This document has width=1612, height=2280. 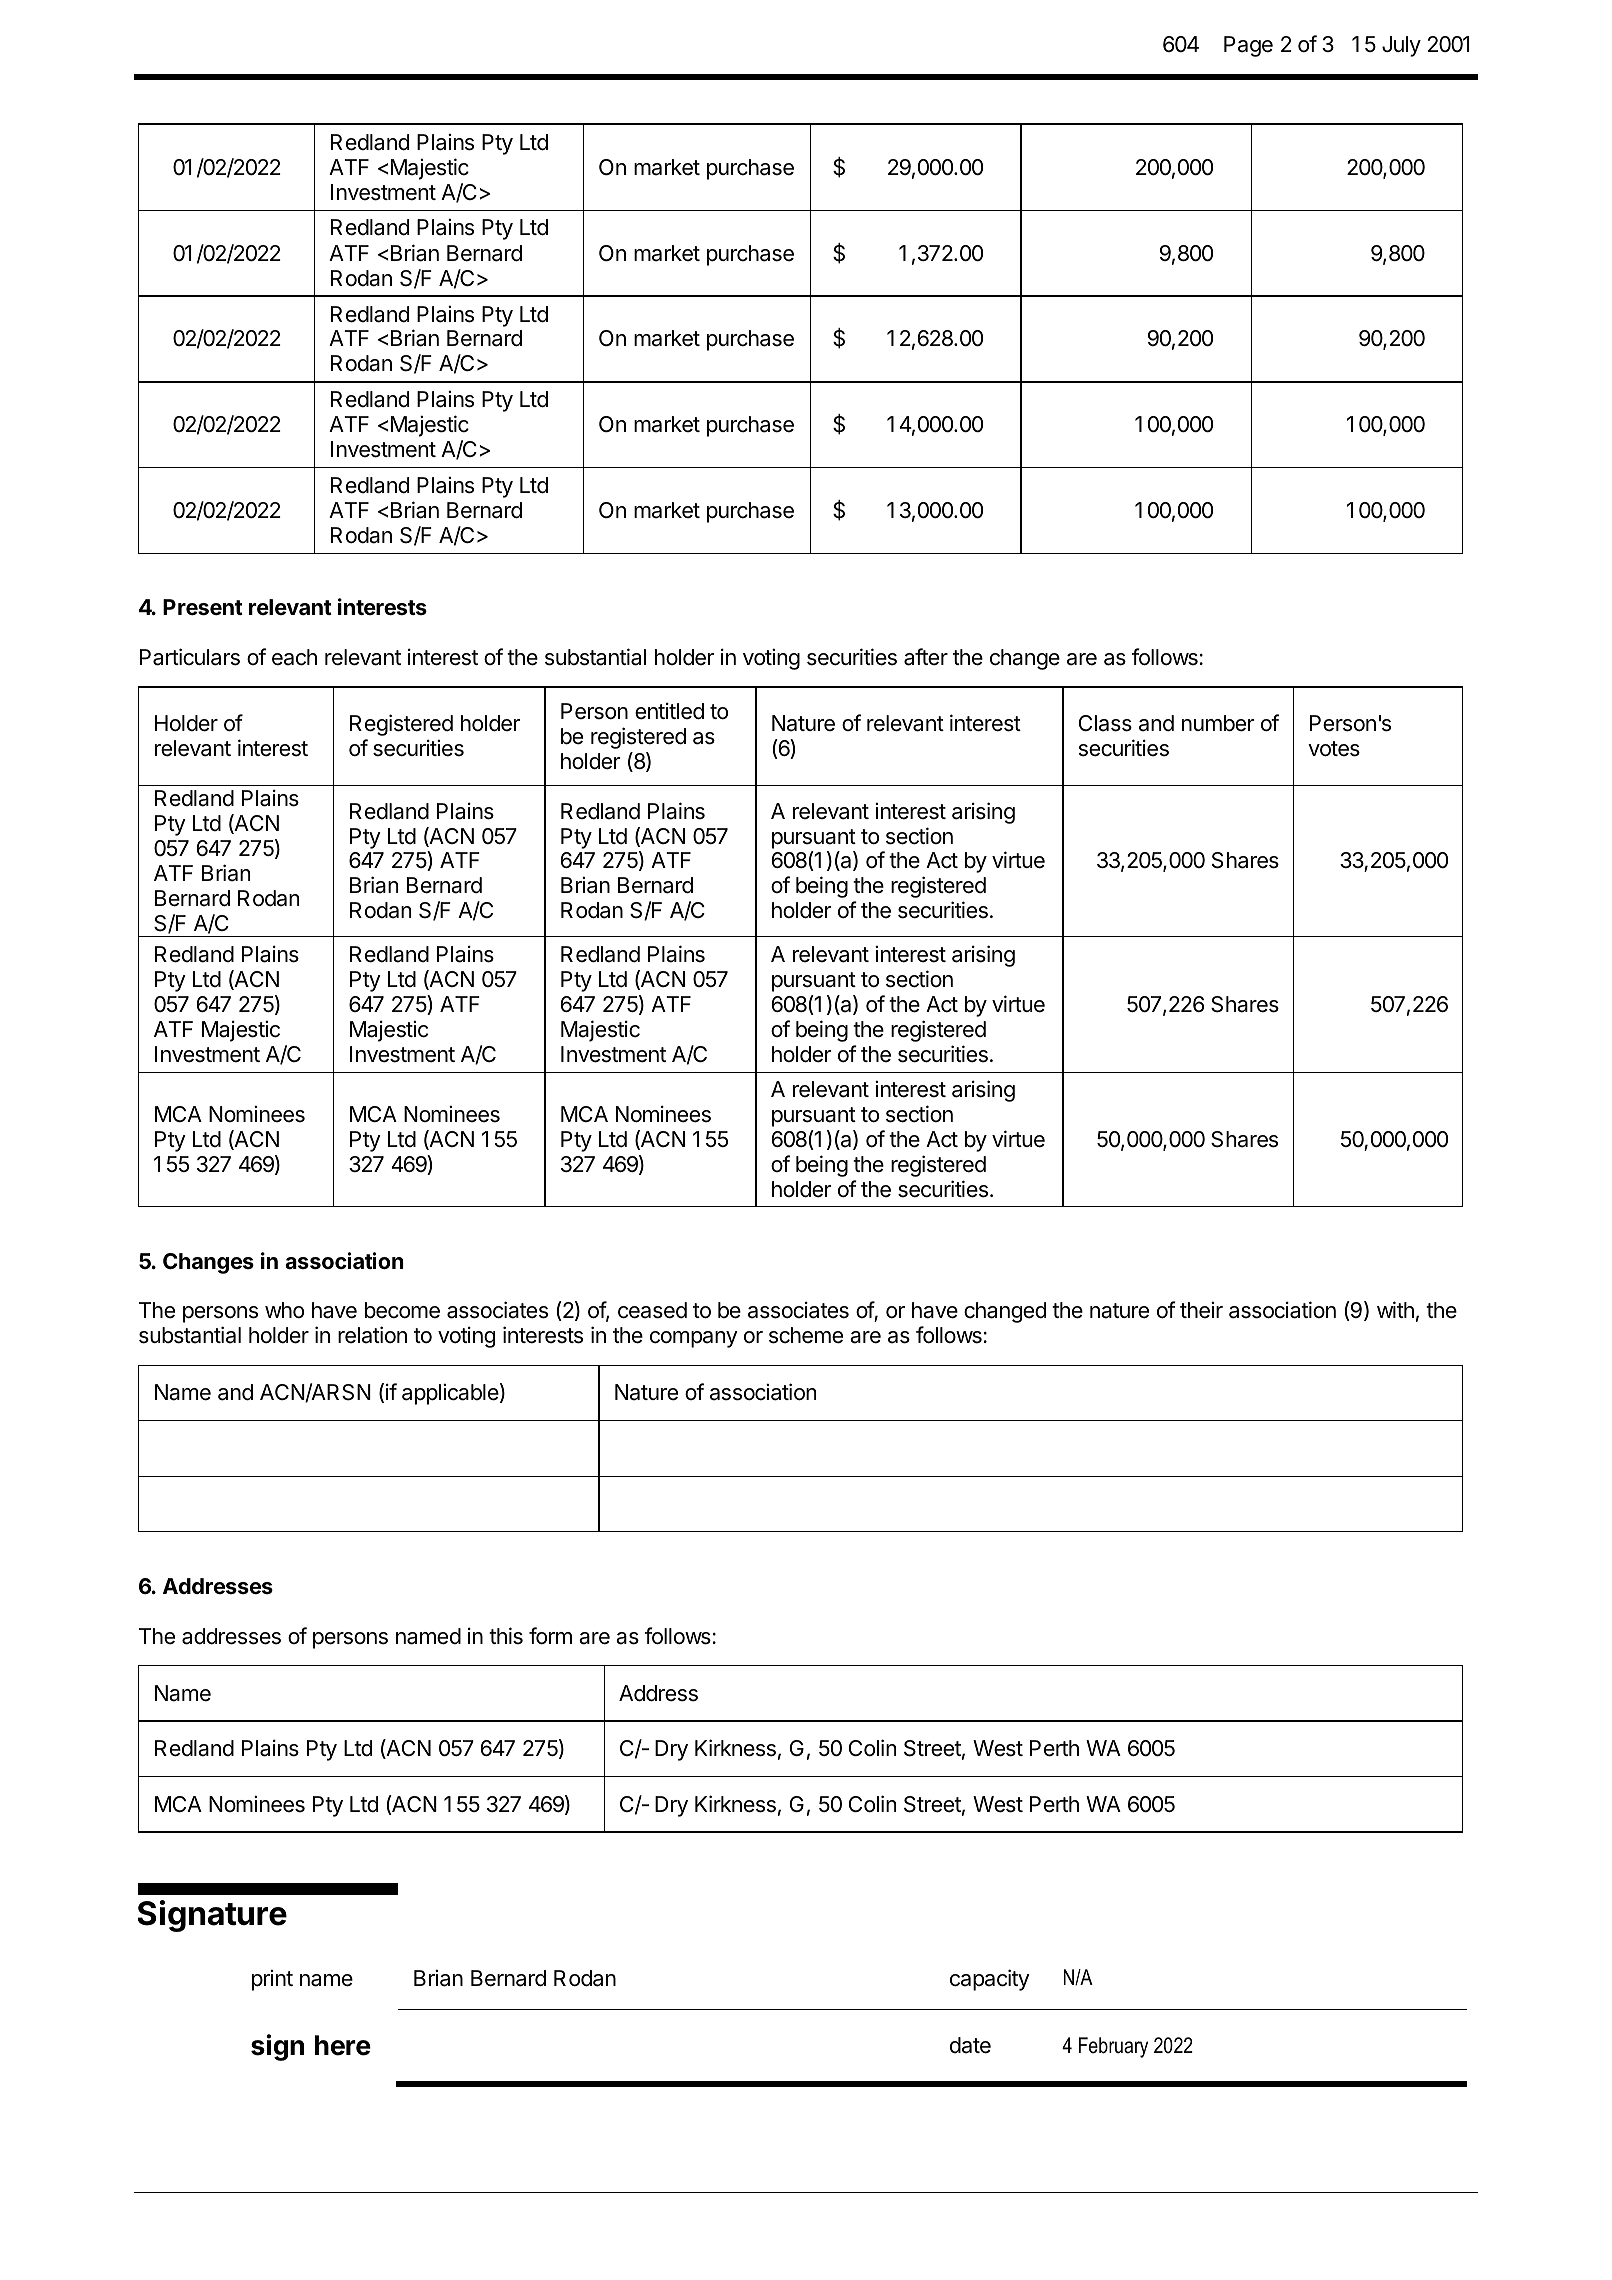 What do you see at coordinates (1113, 2047) in the document?
I see `February` at bounding box center [1113, 2047].
